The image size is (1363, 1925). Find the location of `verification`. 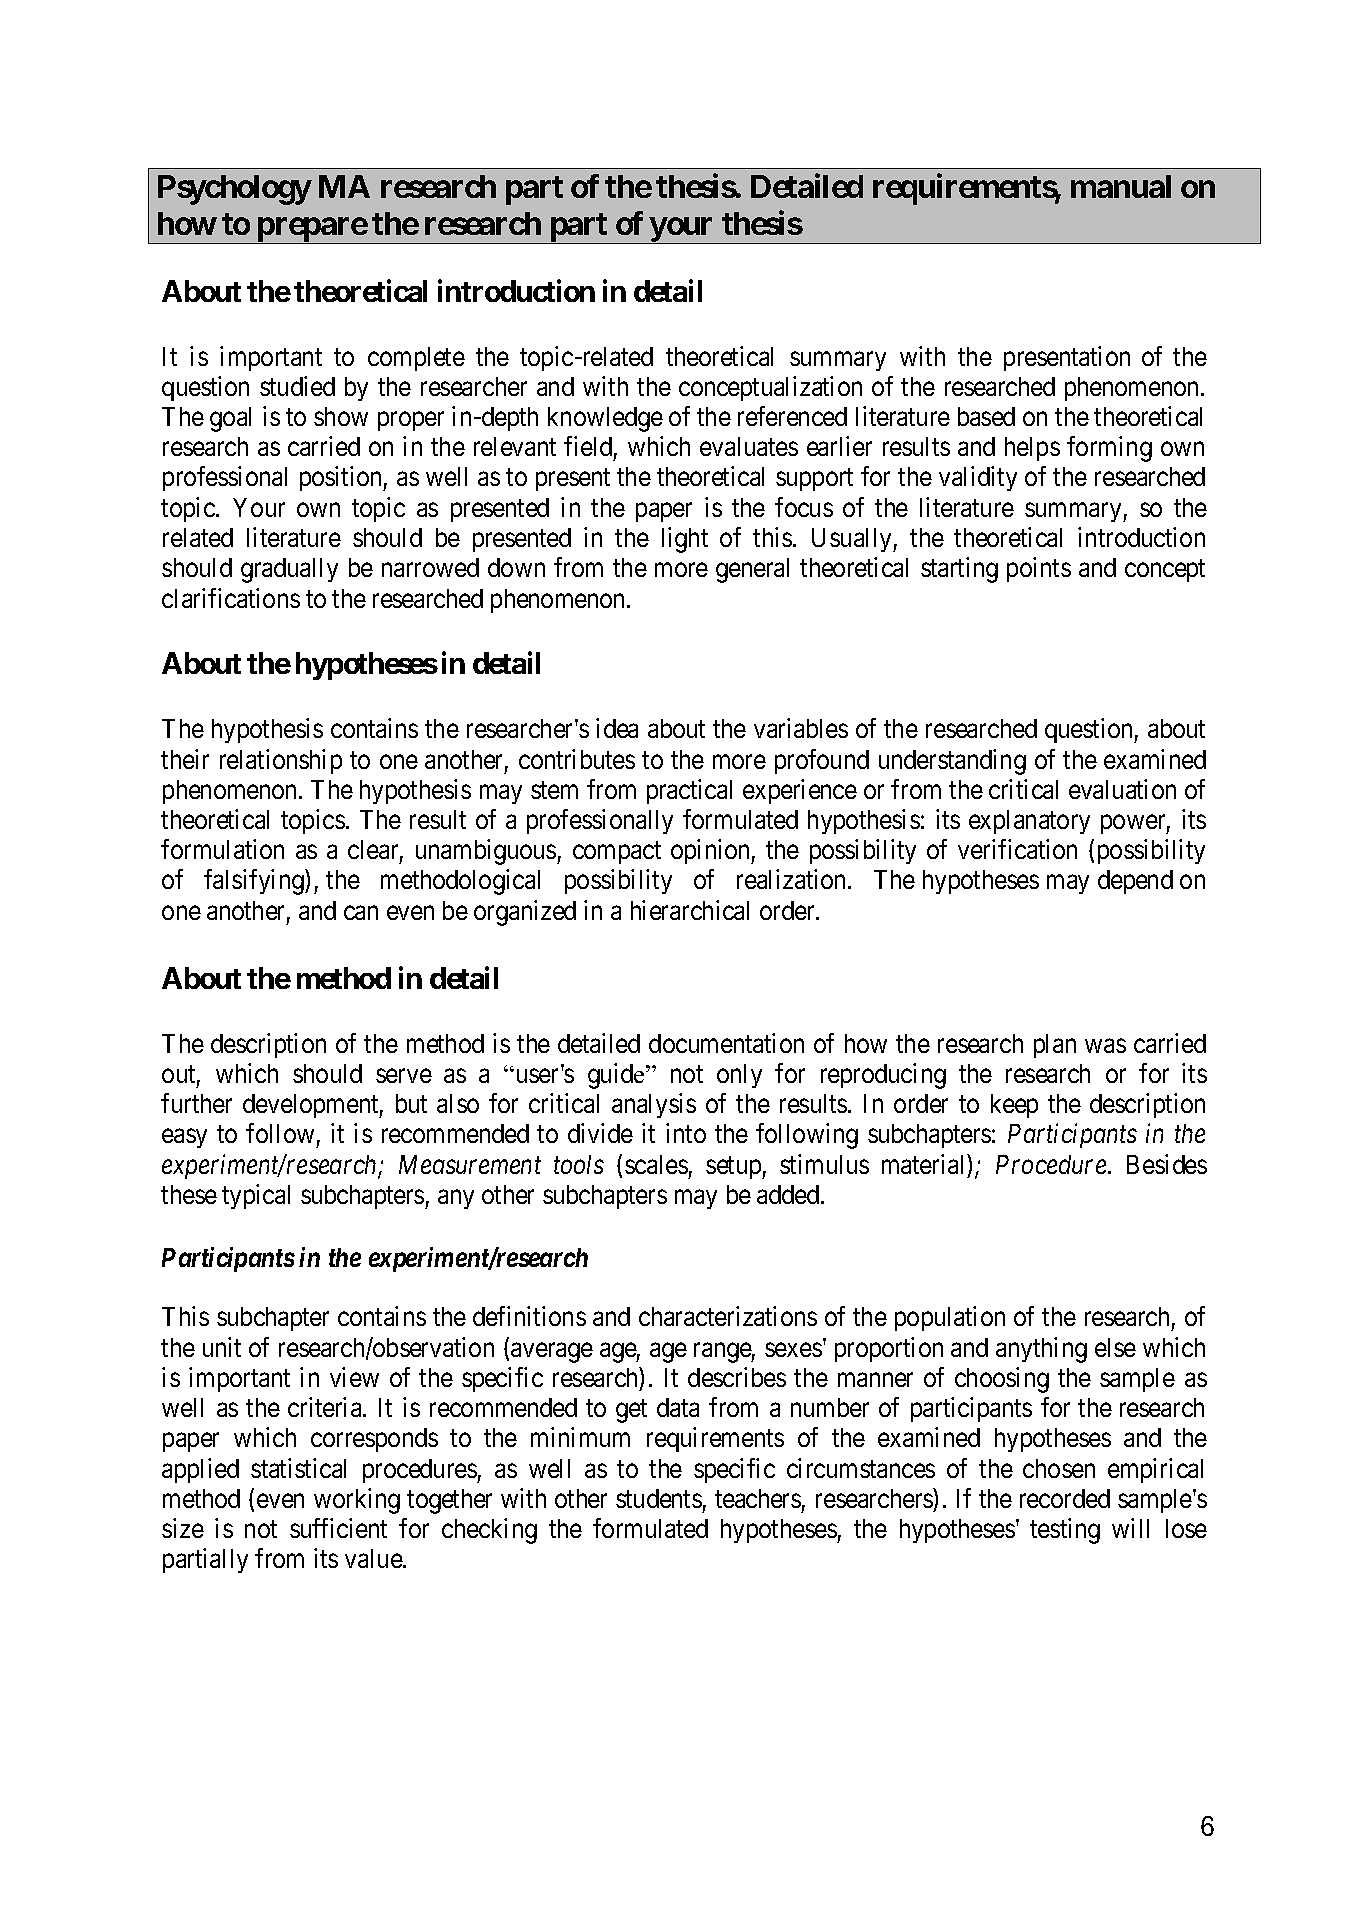

verification is located at coordinates (1017, 849).
